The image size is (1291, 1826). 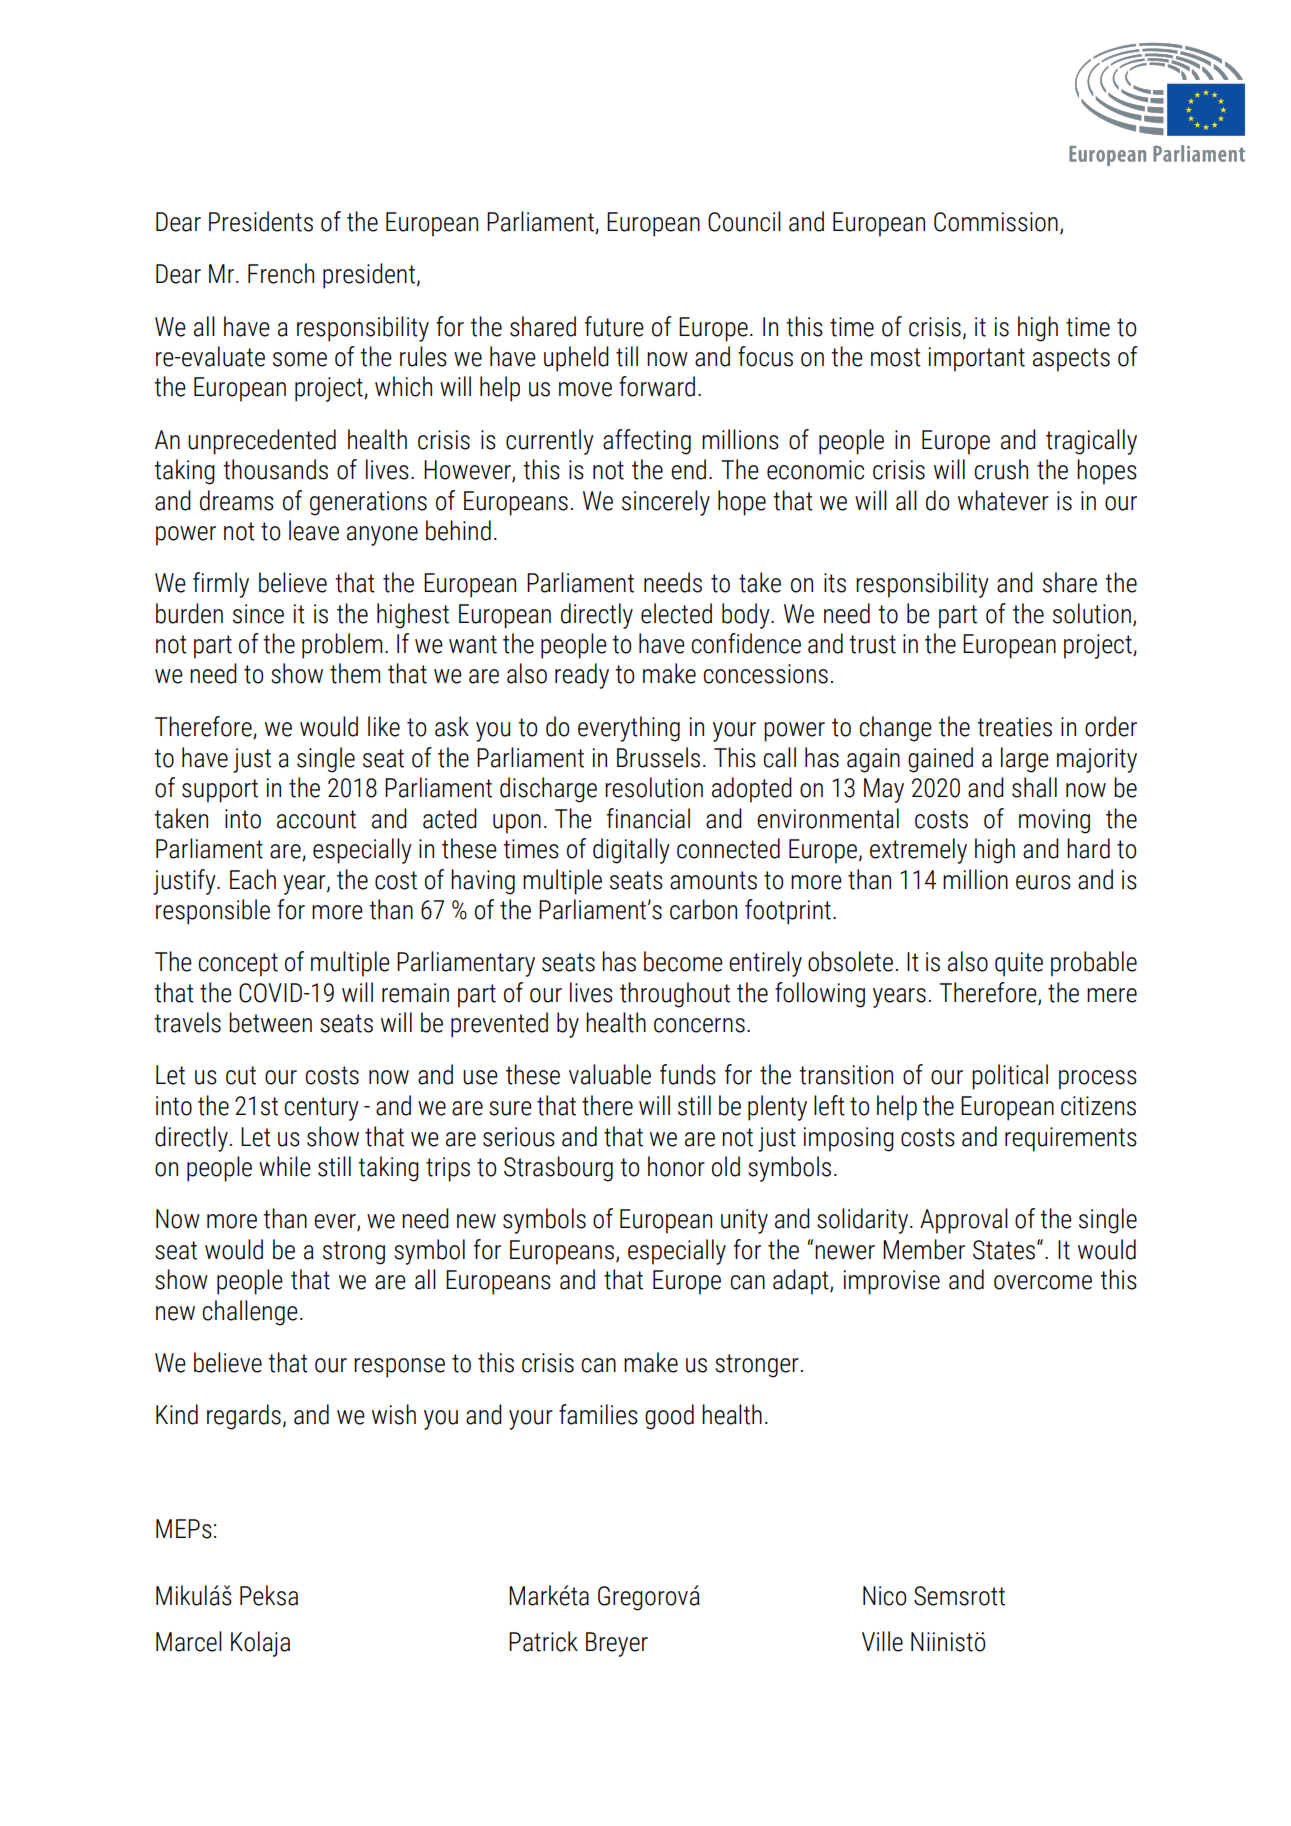 I want to click on elected, so click(x=676, y=613).
